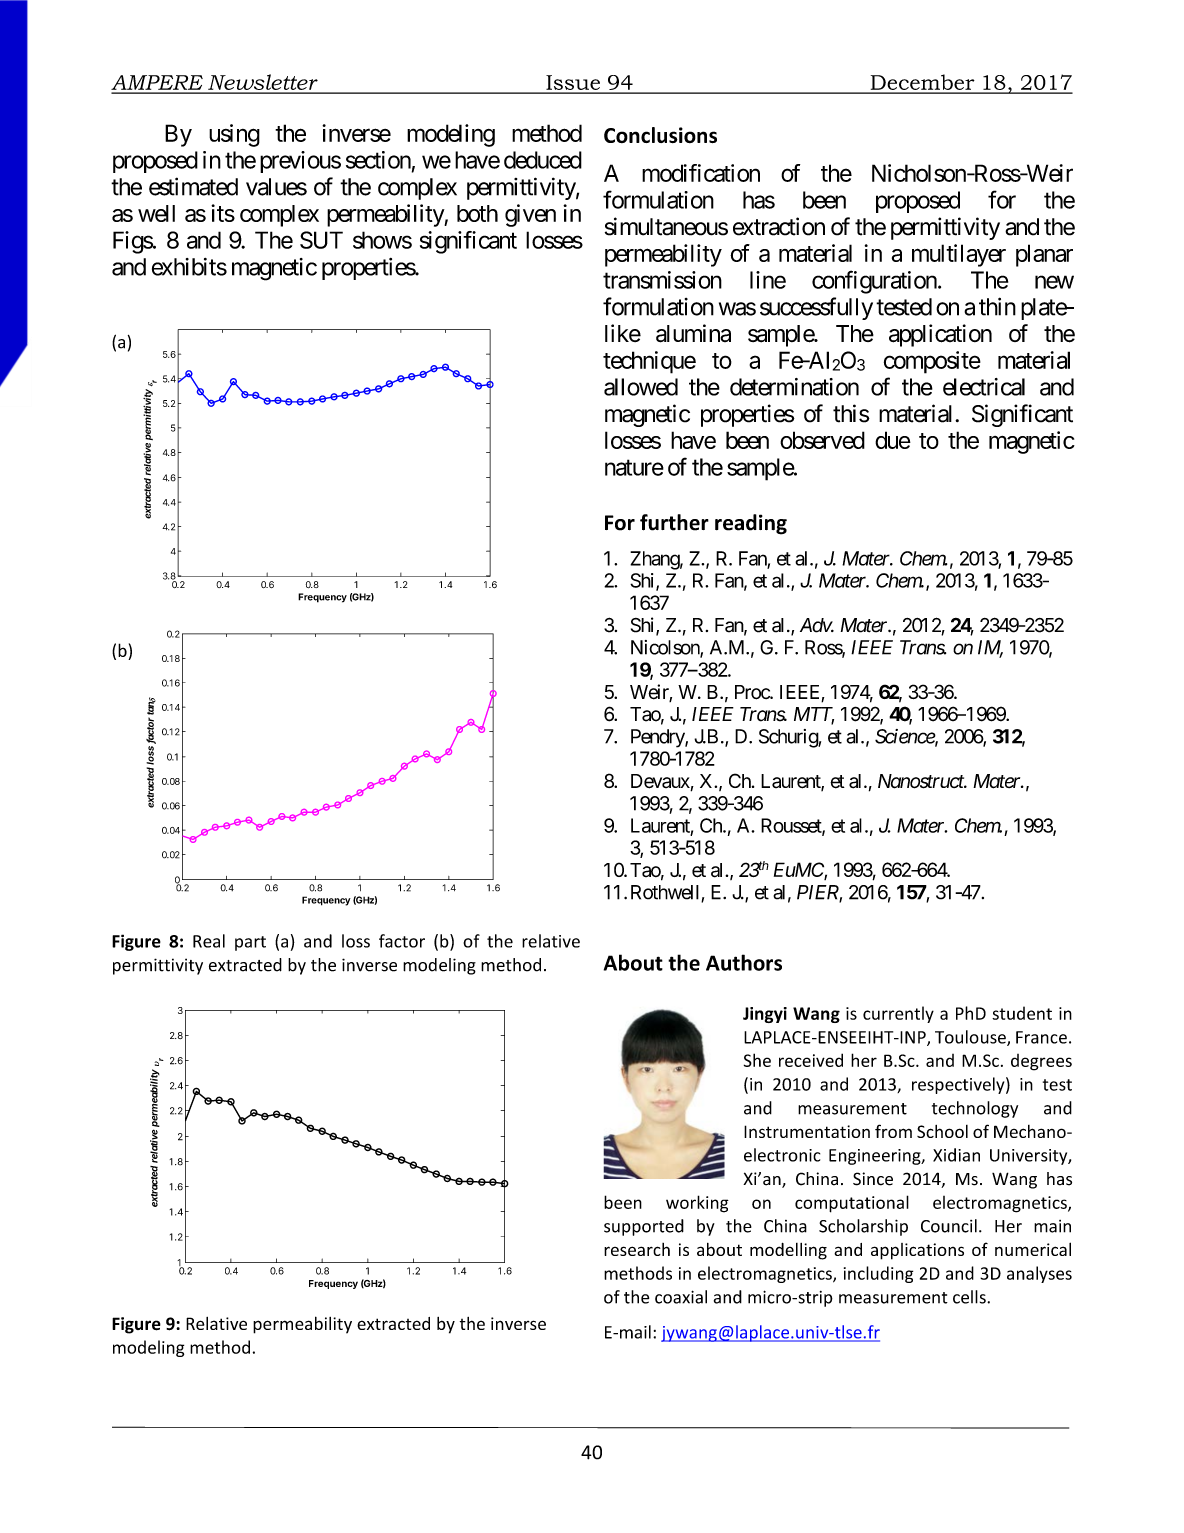 The height and width of the page is (1533, 1184). Describe the element at coordinates (321, 240) in the page. I see `SUT` at that location.
